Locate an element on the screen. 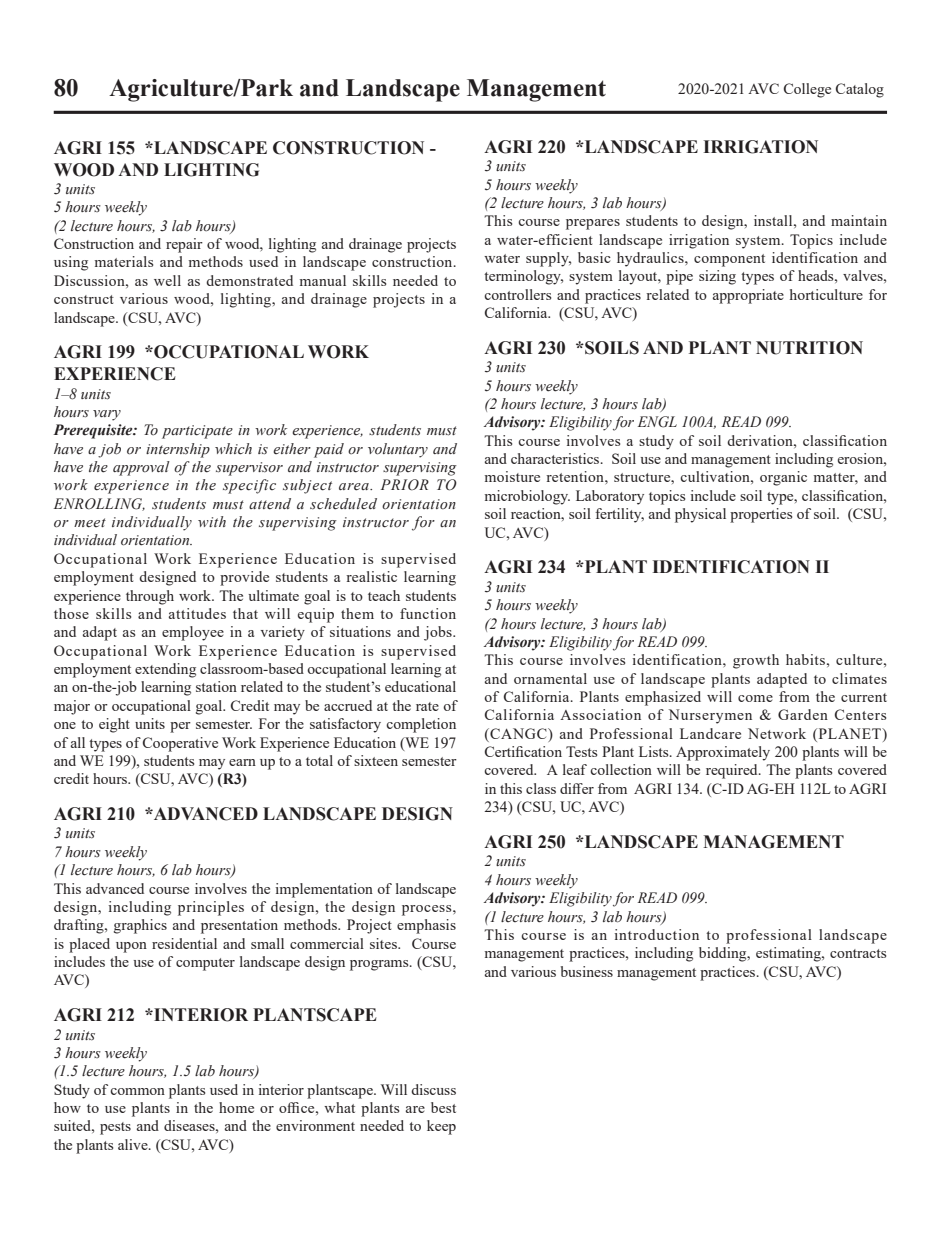  completion is located at coordinates (421, 725).
